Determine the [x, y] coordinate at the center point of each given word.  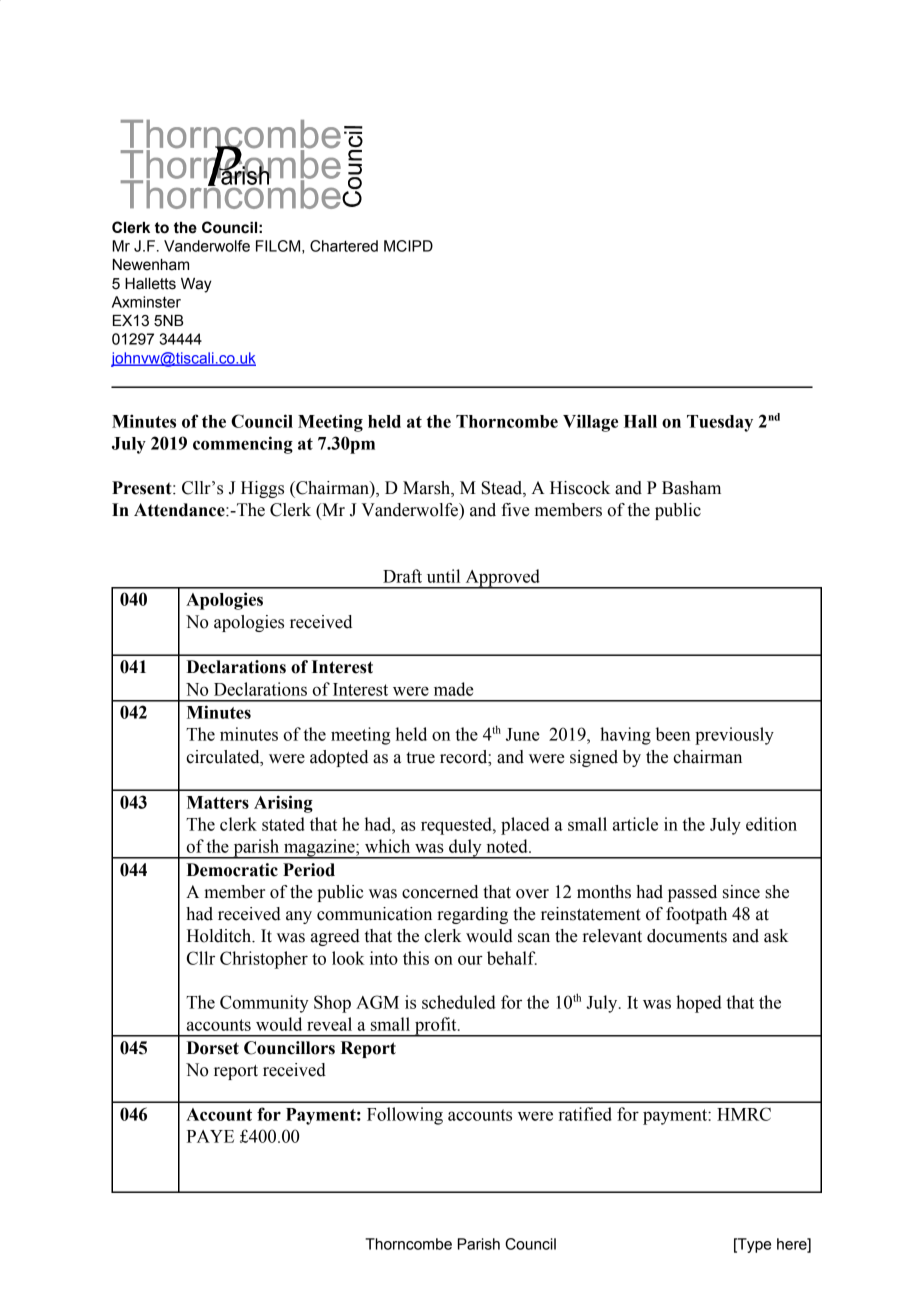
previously [734, 736]
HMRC [744, 1114]
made [454, 689]
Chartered [344, 246]
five [515, 510]
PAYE [210, 1136]
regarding [472, 915]
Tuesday [720, 423]
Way [196, 285]
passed [692, 893]
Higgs [262, 489]
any [299, 917]
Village [590, 423]
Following [405, 1116]
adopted [339, 758]
